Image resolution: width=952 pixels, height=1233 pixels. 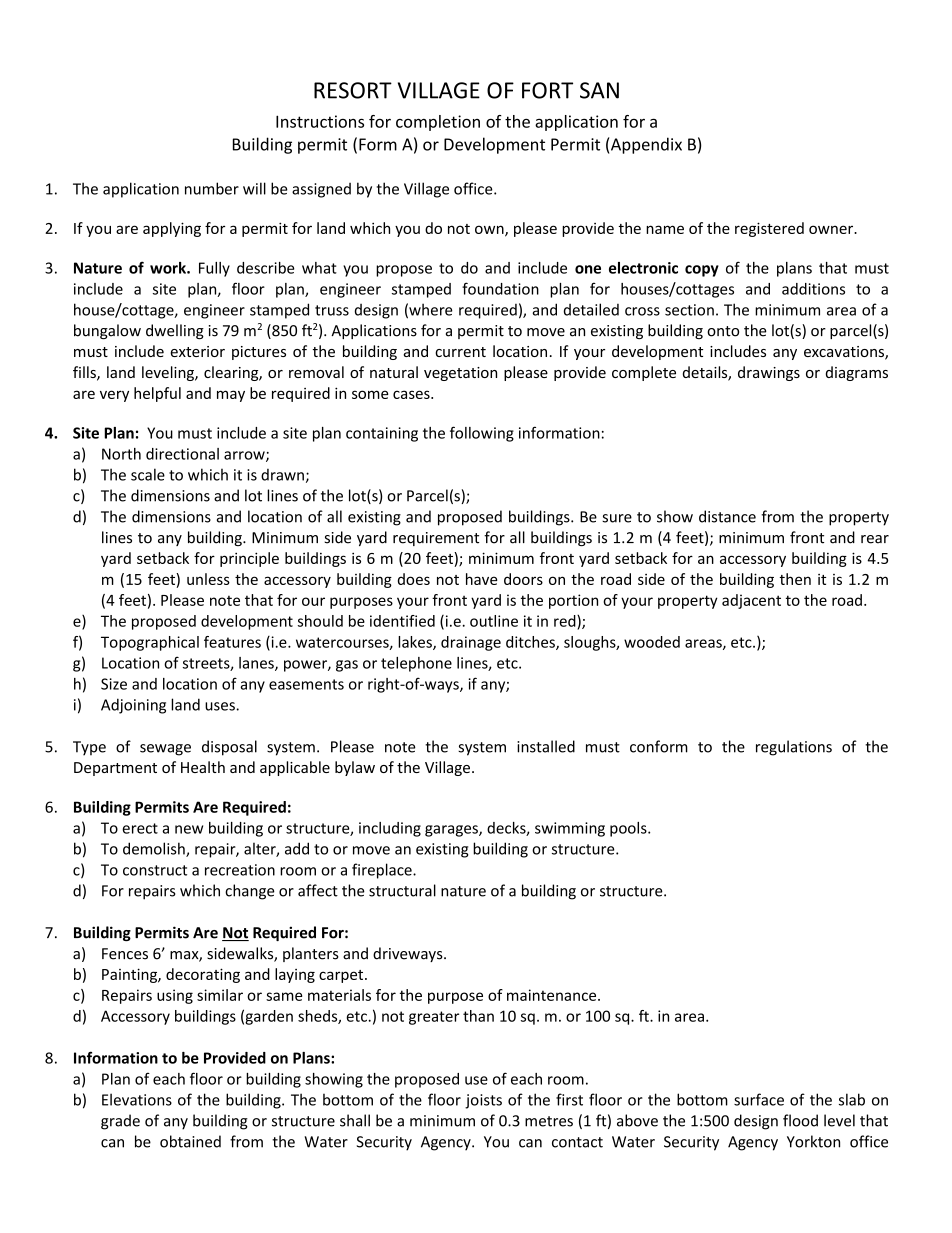 What do you see at coordinates (212, 188) in the screenshot?
I see `number` at bounding box center [212, 188].
